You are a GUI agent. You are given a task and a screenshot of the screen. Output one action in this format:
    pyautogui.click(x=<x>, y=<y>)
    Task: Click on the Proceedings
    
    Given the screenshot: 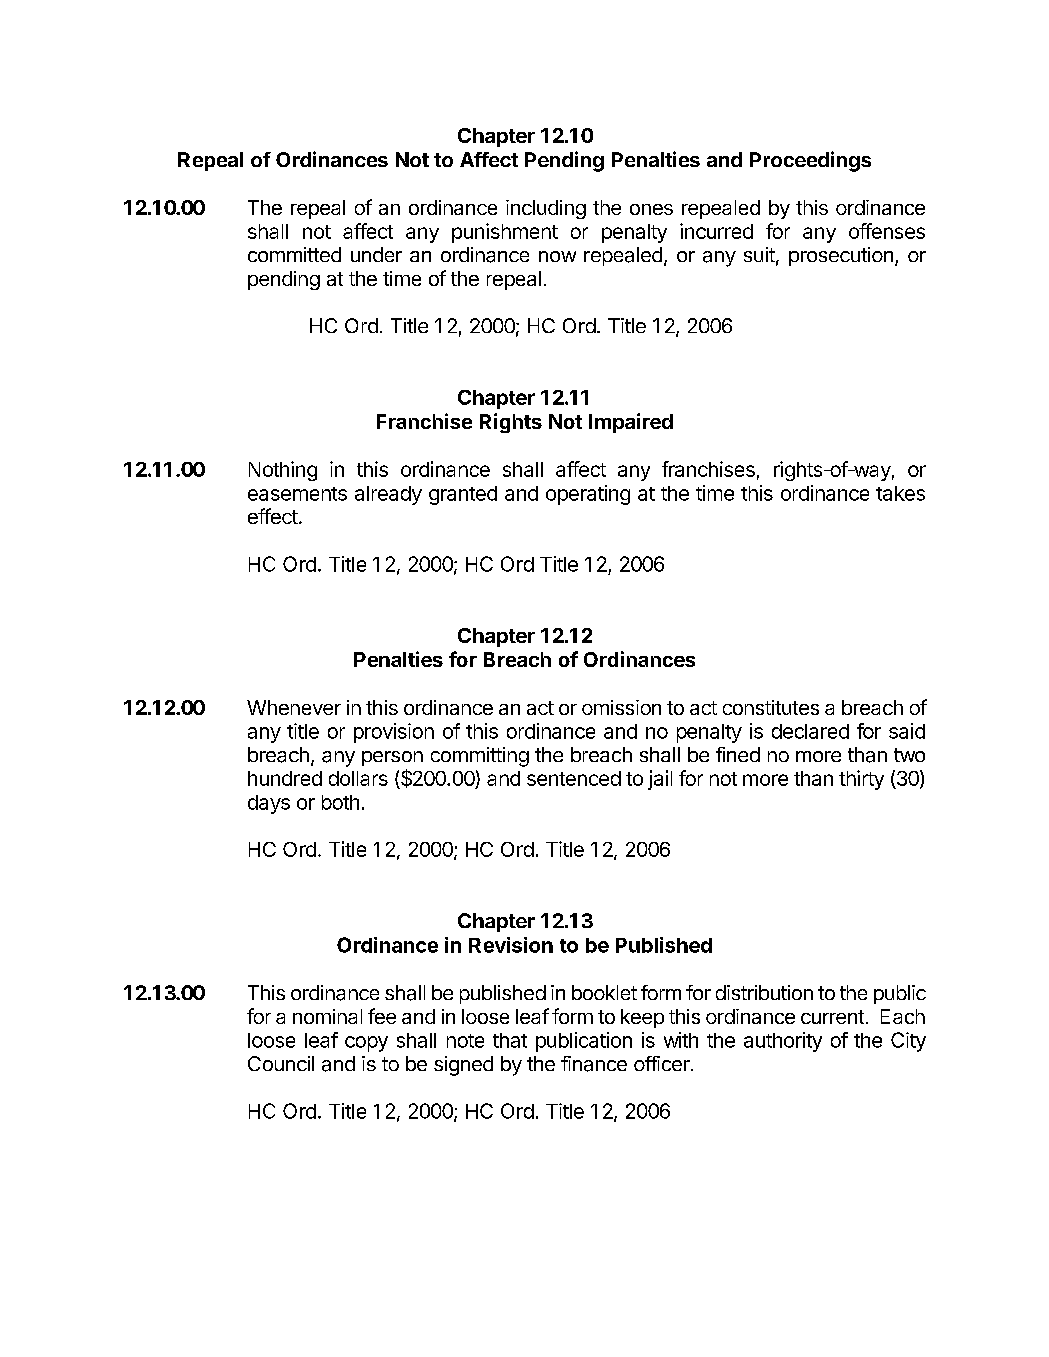 What is the action you would take?
    pyautogui.click(x=810, y=161)
